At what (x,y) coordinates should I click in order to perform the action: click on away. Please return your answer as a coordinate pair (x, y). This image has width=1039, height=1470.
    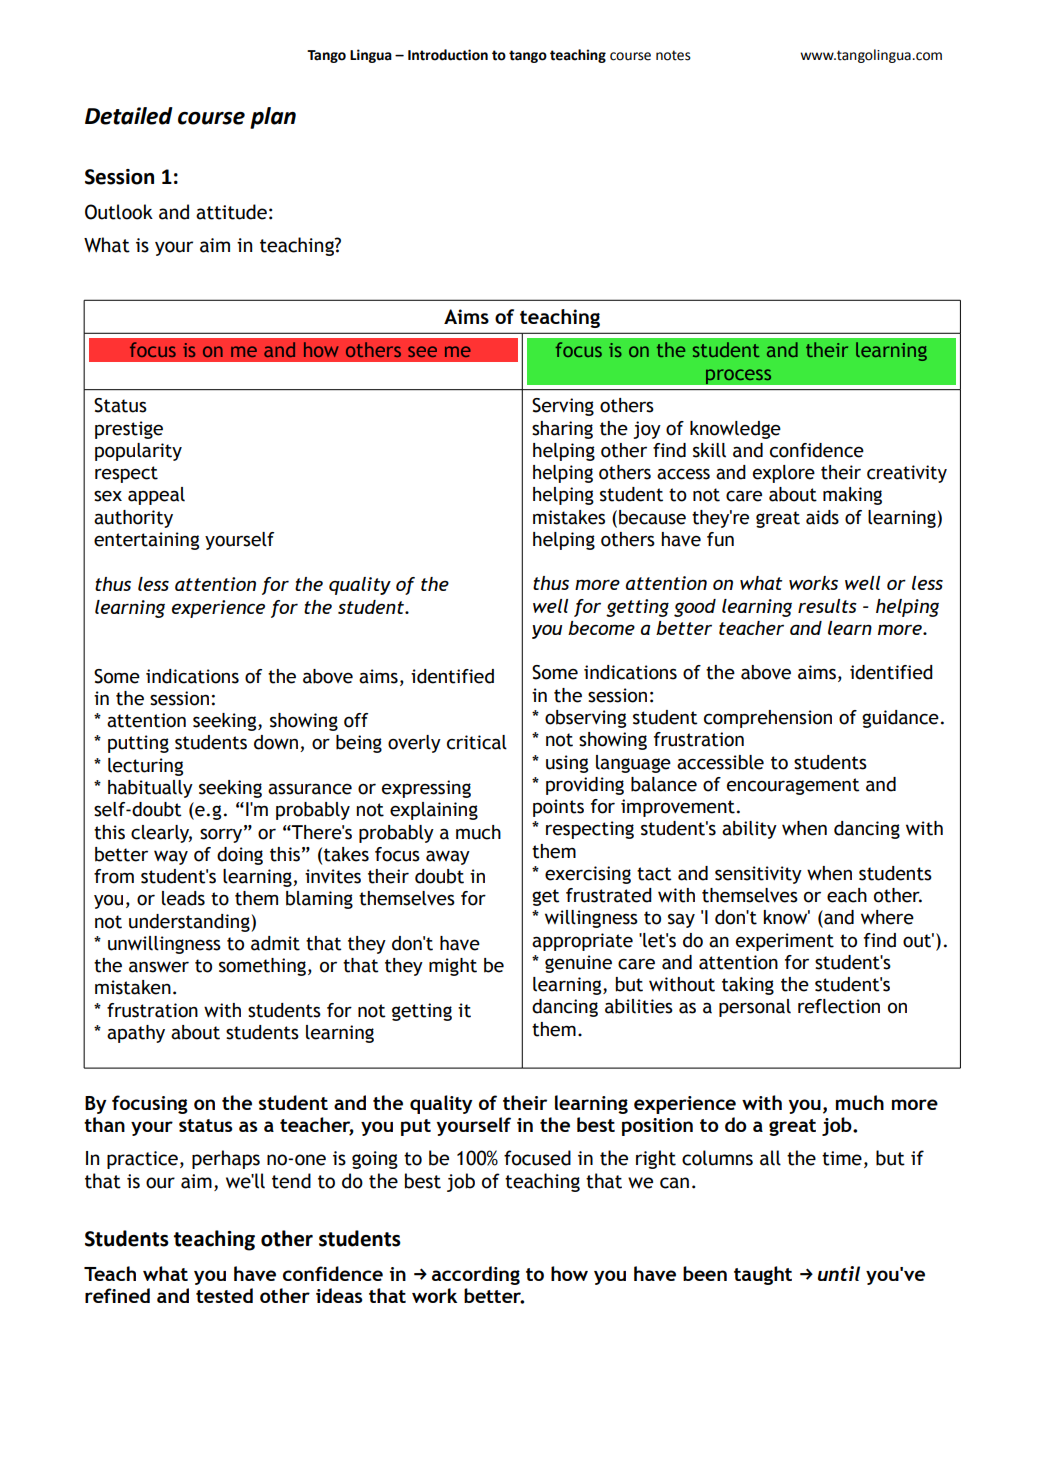
    Looking at the image, I should click on (448, 857).
